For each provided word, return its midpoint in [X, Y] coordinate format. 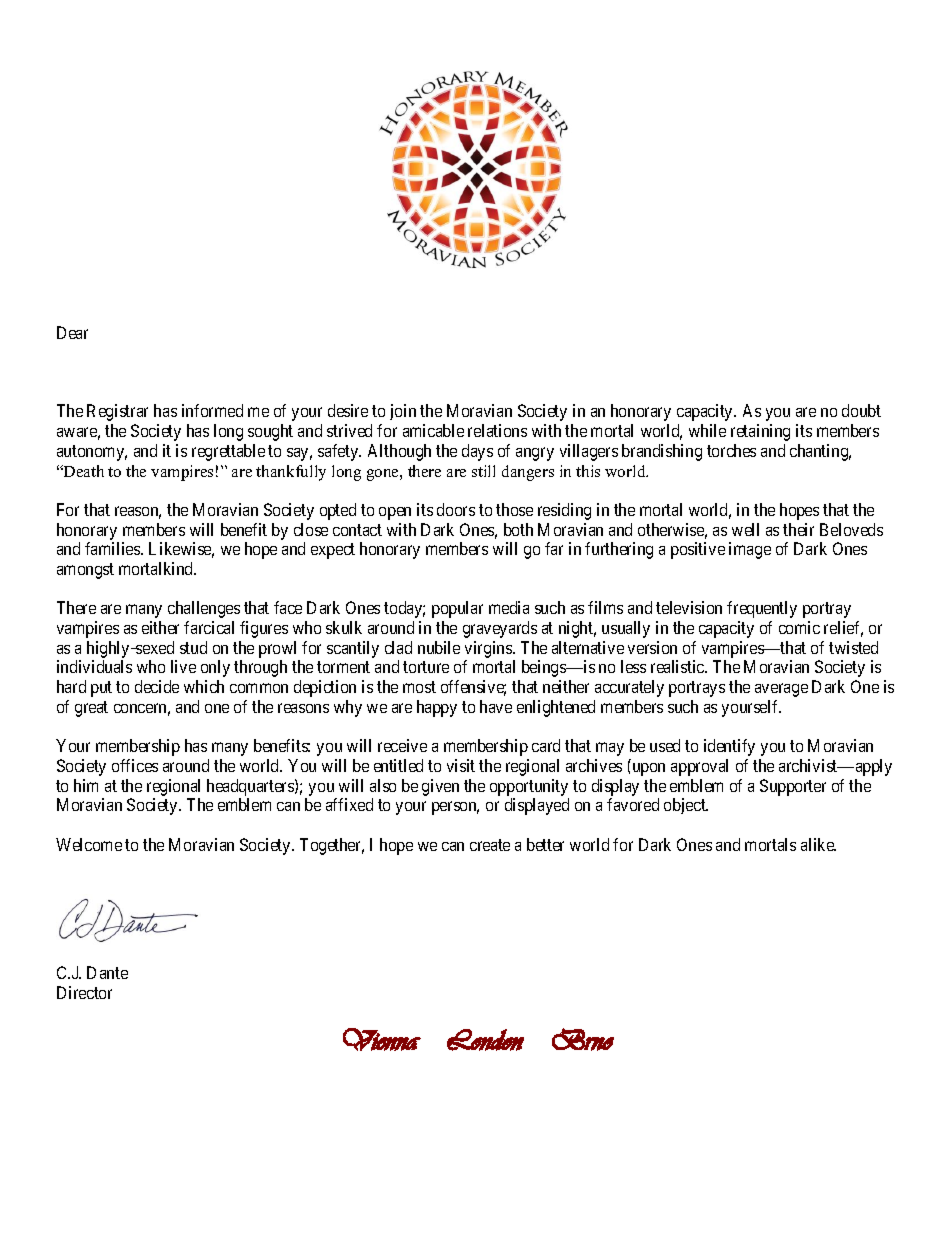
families [113, 548]
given [440, 787]
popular [457, 609]
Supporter [793, 787]
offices [135, 765]
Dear [72, 332]
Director [84, 992]
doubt [861, 410]
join [403, 412]
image [750, 550]
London [485, 1040]
